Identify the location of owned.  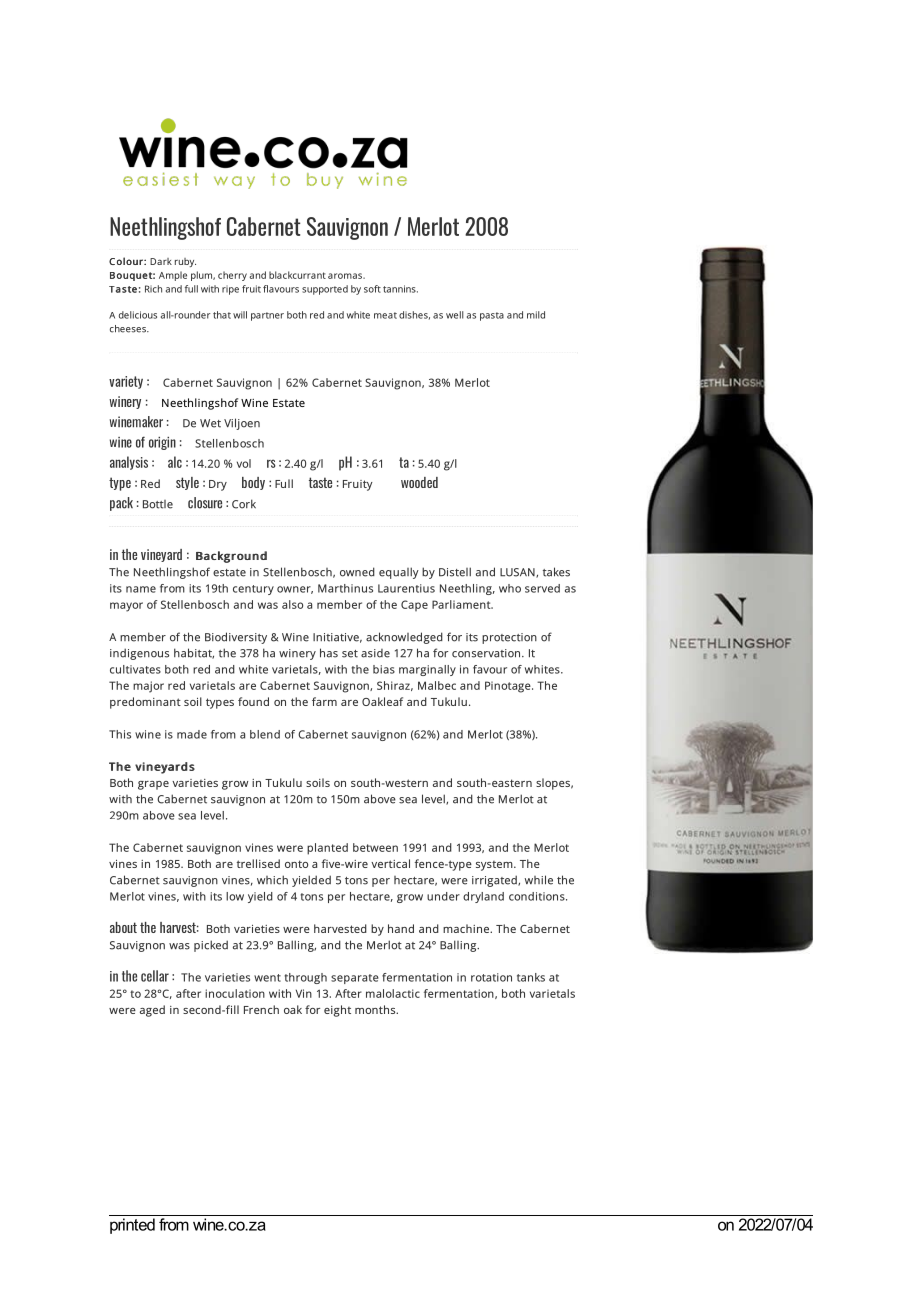
(357, 572).
